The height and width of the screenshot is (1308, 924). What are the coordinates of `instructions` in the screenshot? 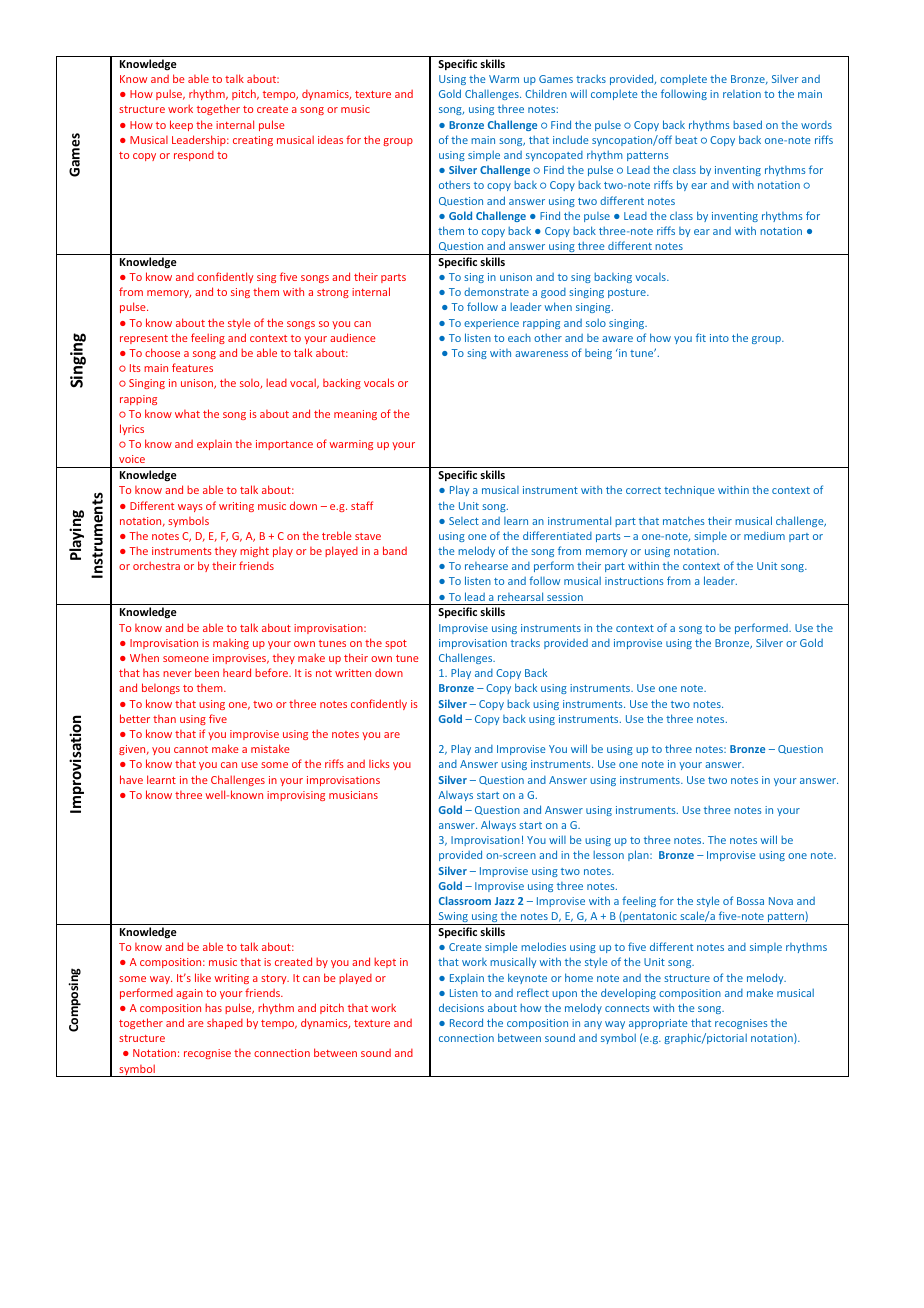 It's located at (634, 581).
